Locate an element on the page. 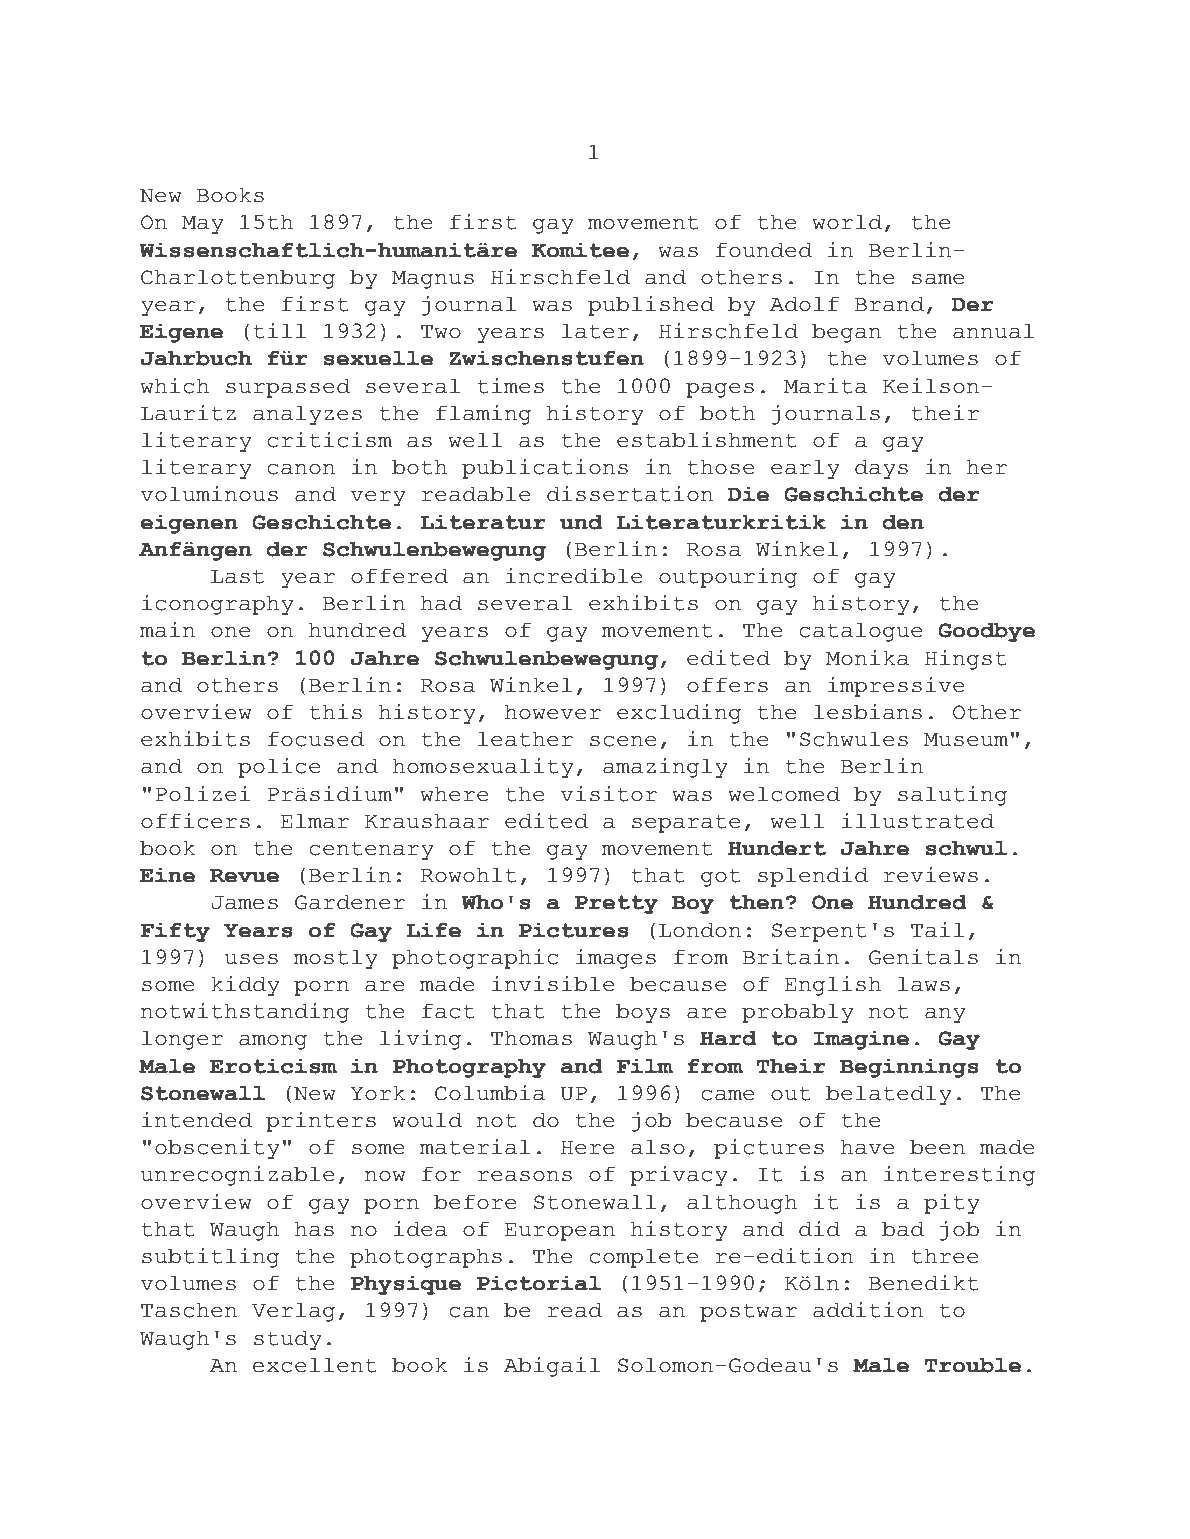  Abigail is located at coordinates (552, 1367).
